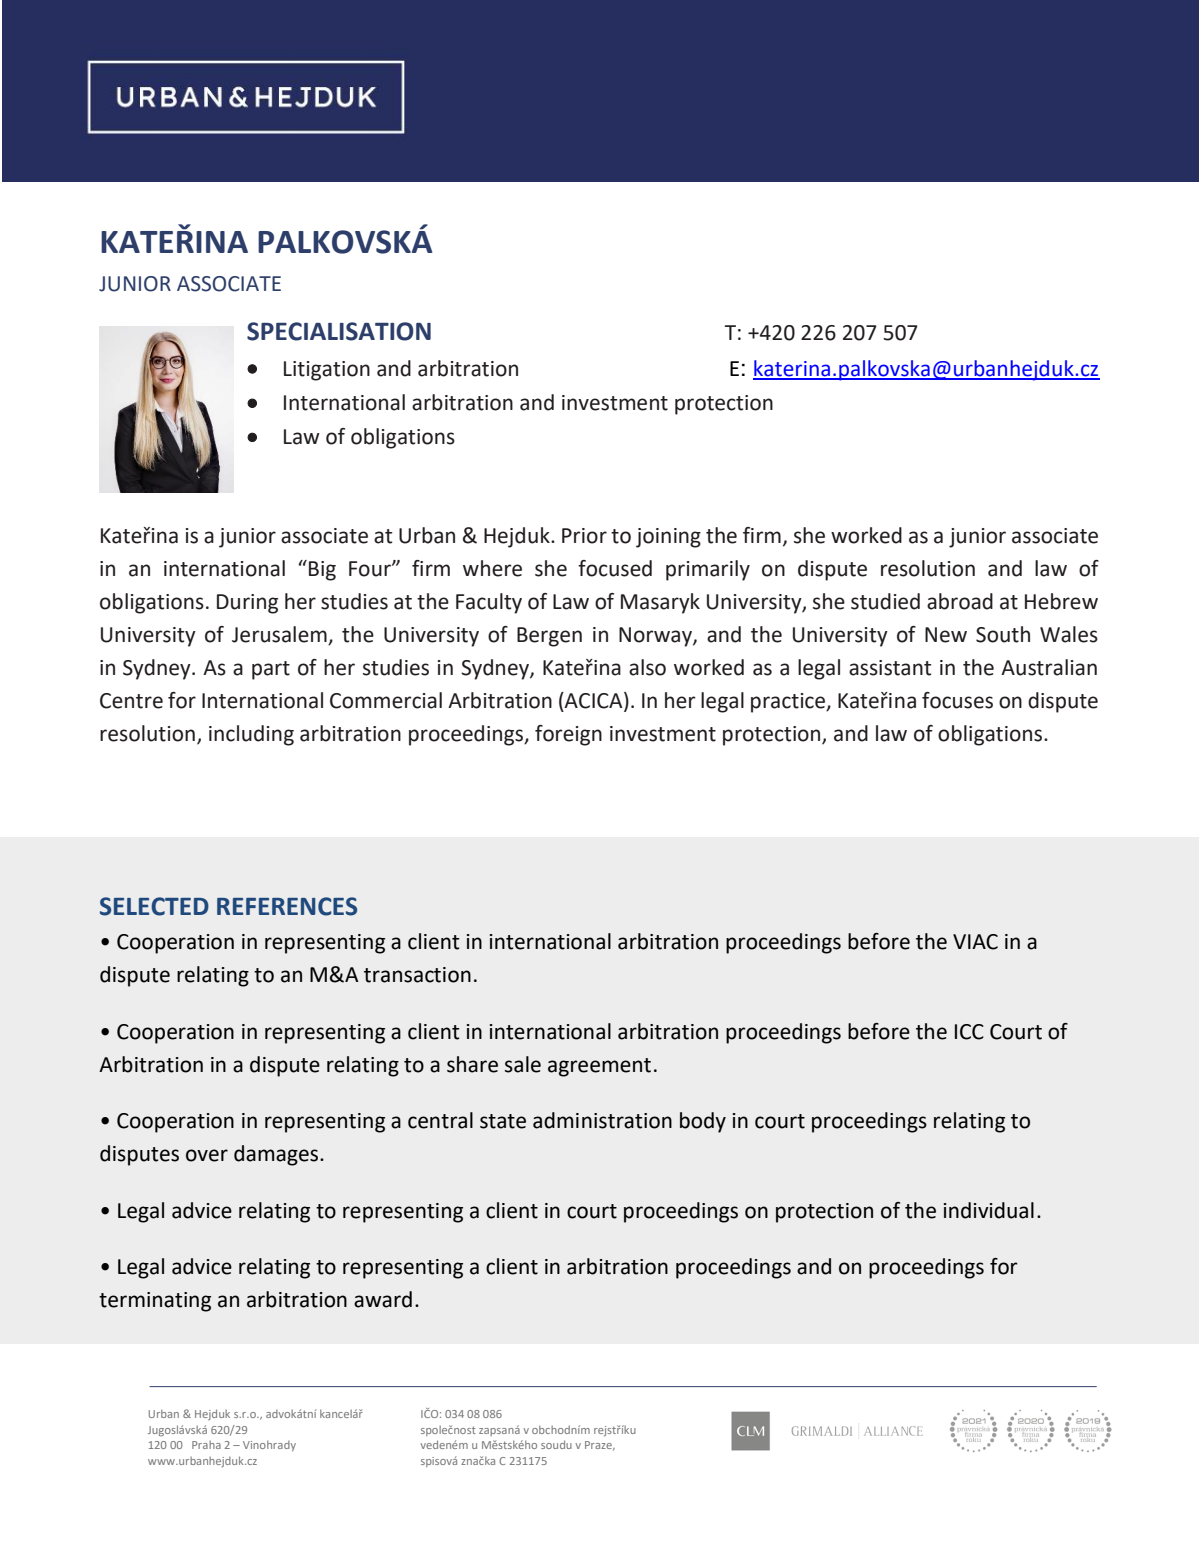 The height and width of the image is (1552, 1199). What do you see at coordinates (277, 1155) in the image?
I see `damages` at bounding box center [277, 1155].
